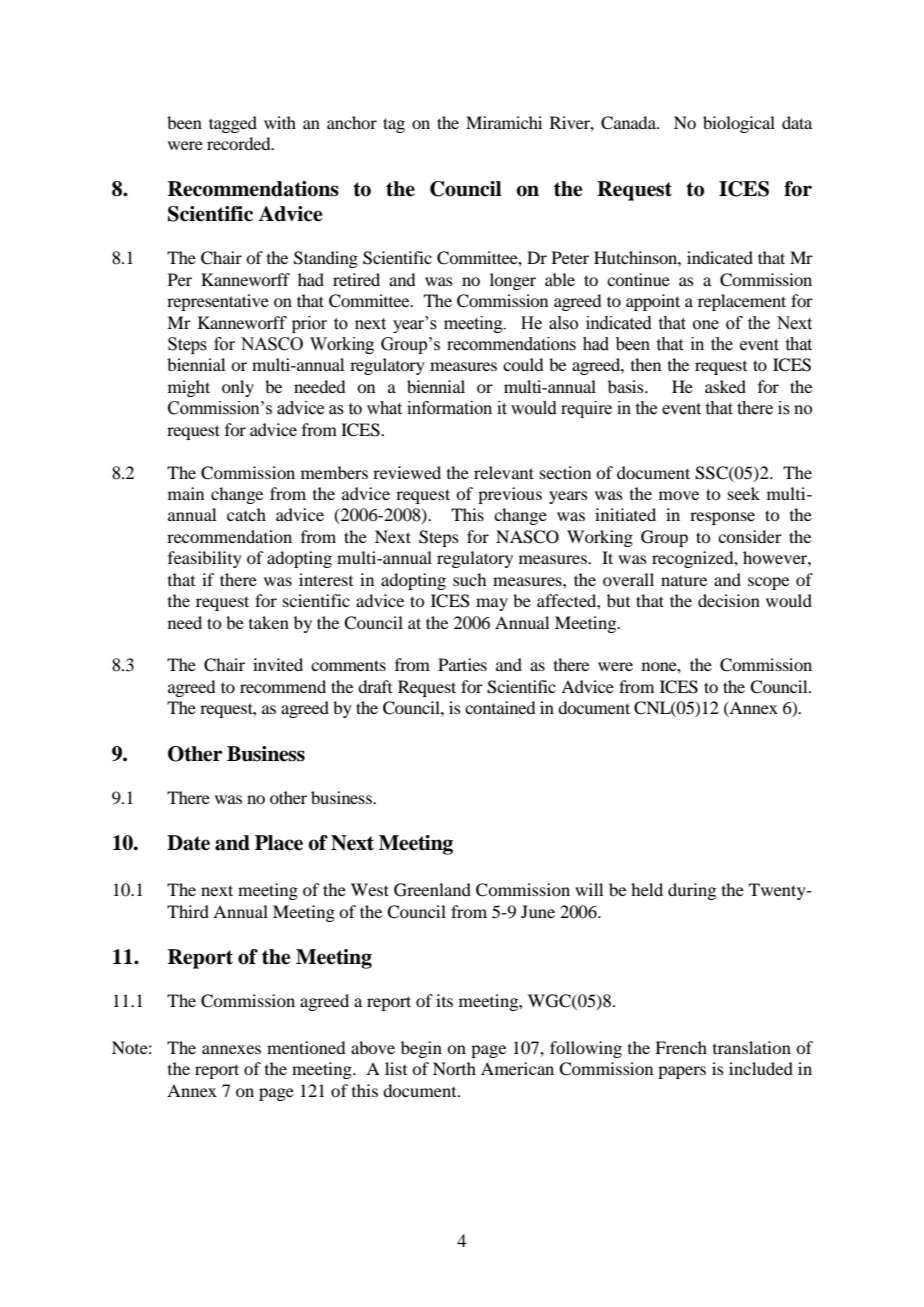  Describe the element at coordinates (517, 1068) in the screenshot. I see `American` at that location.
